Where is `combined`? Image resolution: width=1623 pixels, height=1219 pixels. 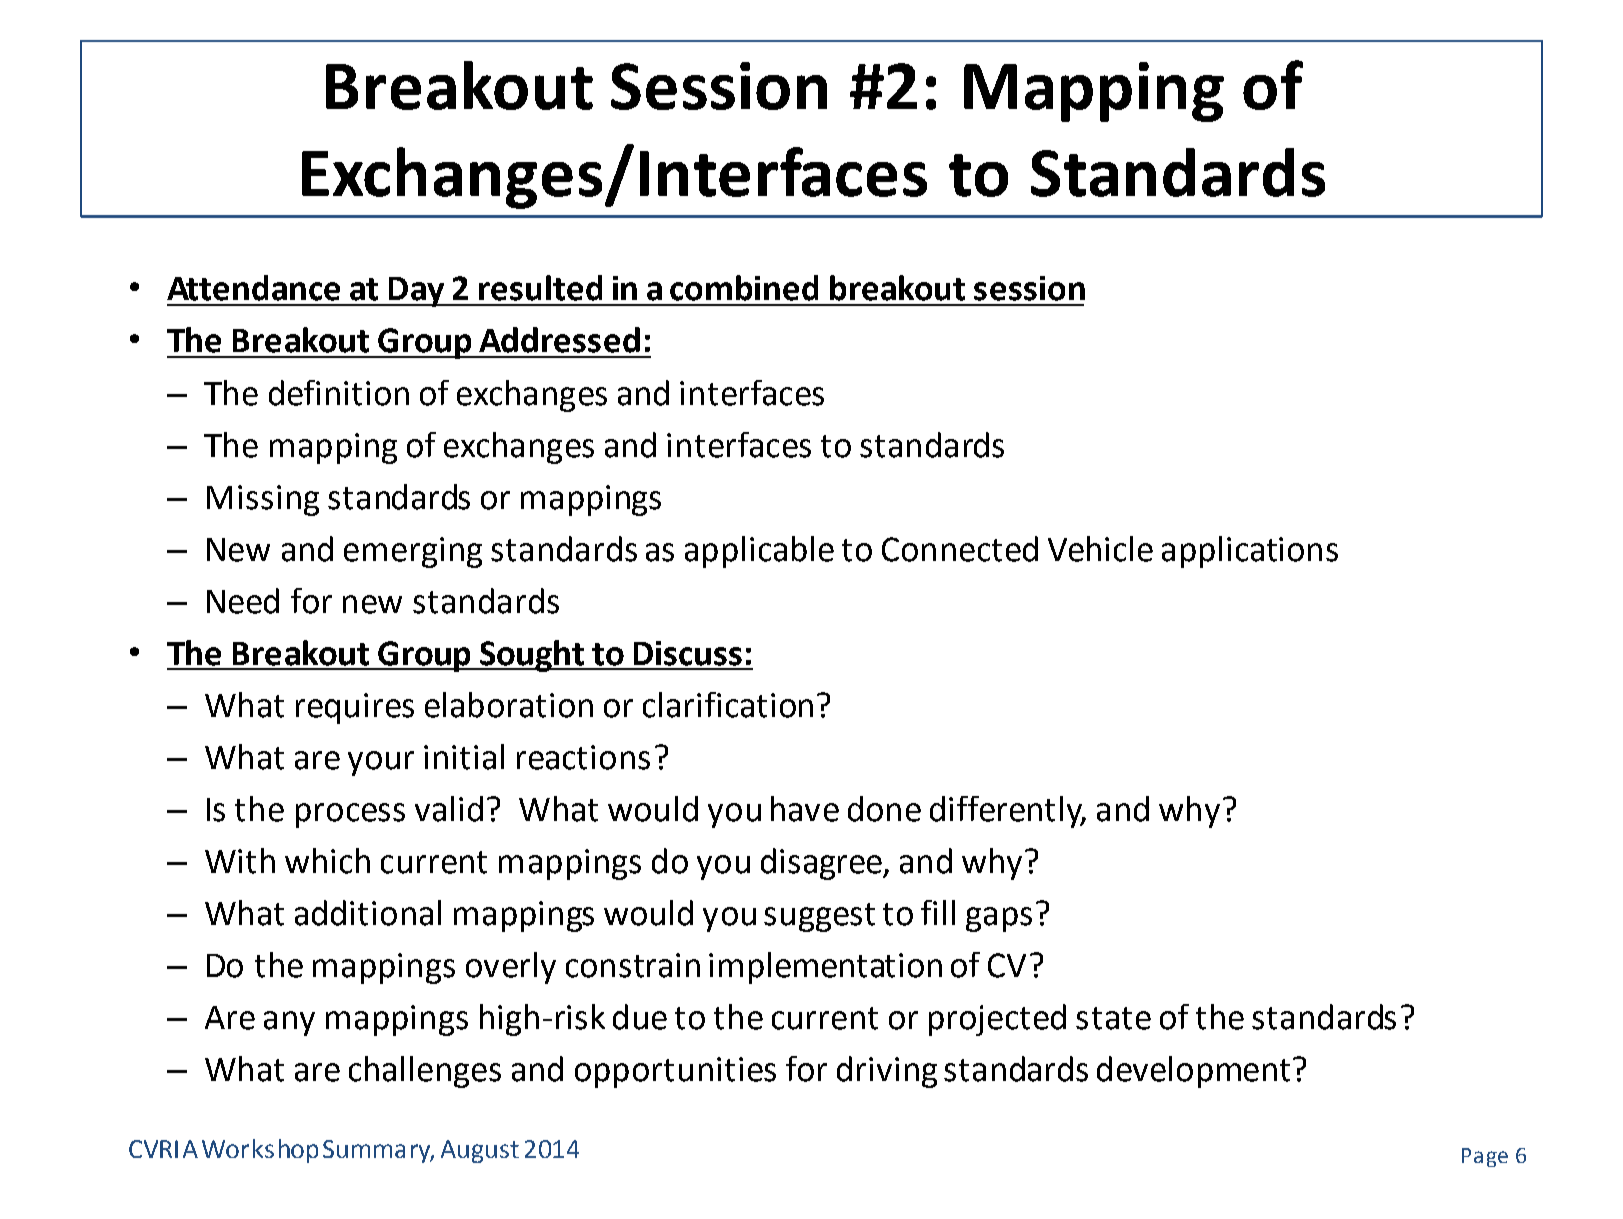 combined is located at coordinates (744, 288).
